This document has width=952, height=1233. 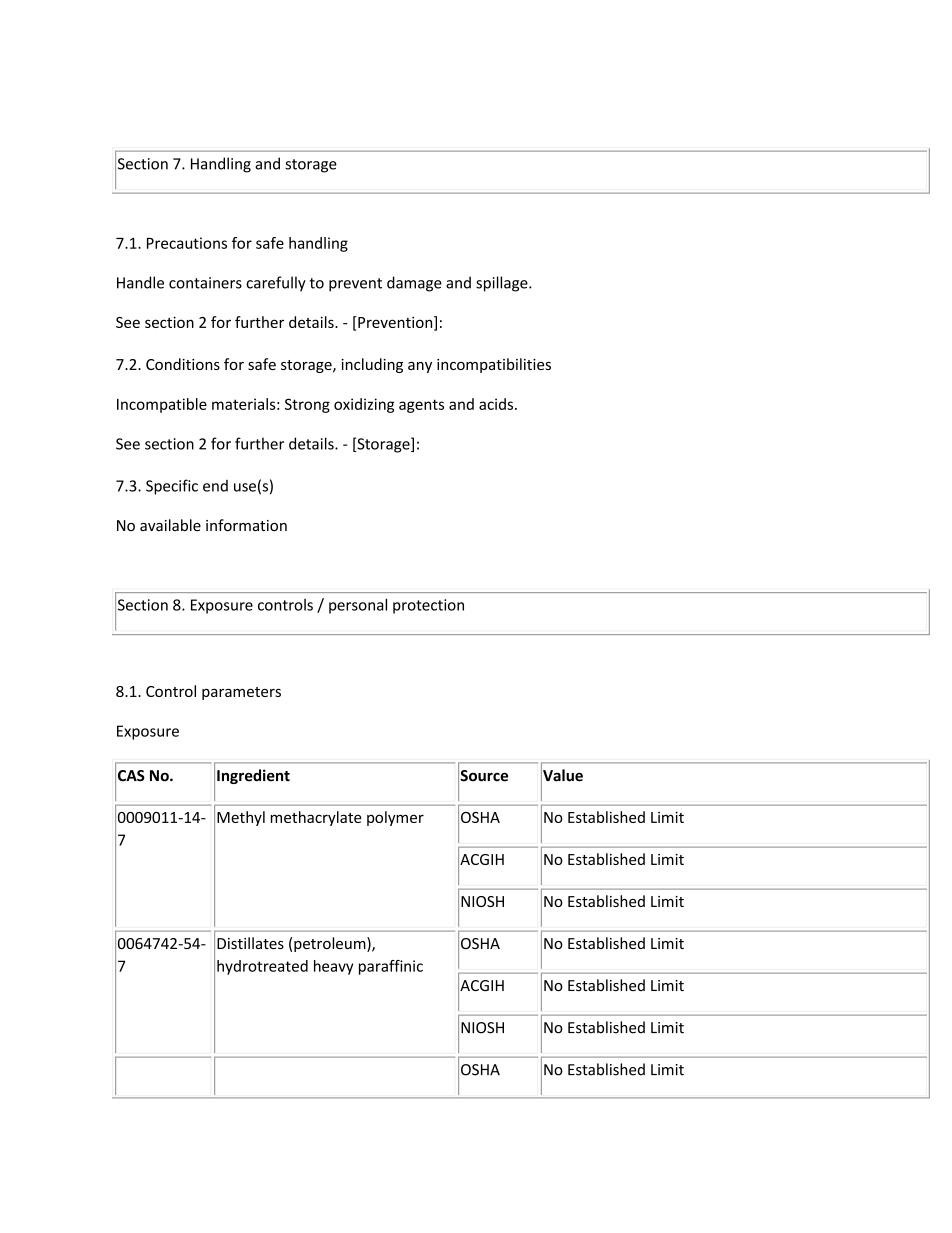 What do you see at coordinates (333, 967) in the document?
I see `heavy` at bounding box center [333, 967].
